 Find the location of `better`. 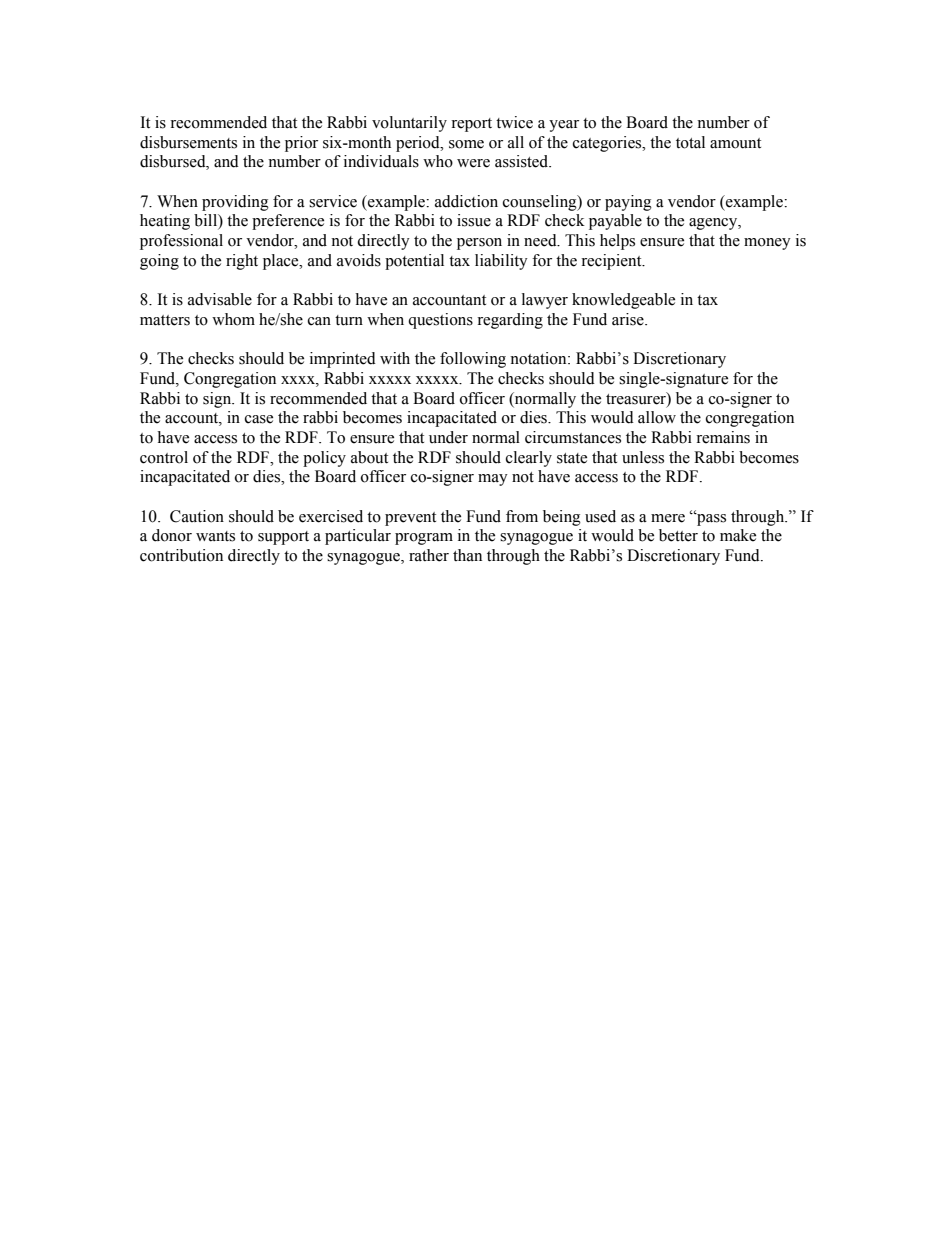

better is located at coordinates (678, 535).
